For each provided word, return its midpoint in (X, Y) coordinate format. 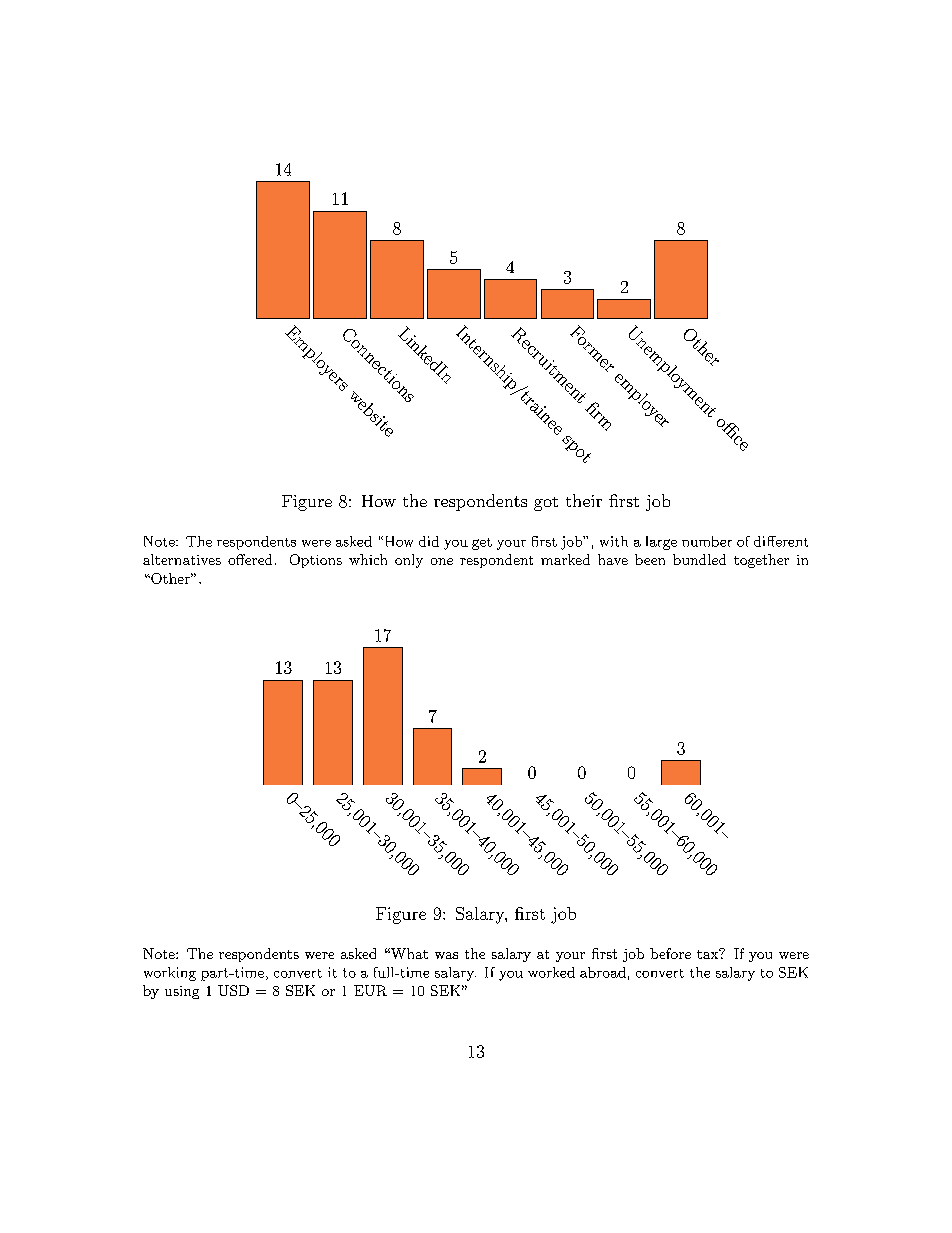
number (707, 541)
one (442, 561)
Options (316, 561)
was (446, 955)
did (429, 541)
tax (709, 953)
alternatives (182, 559)
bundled (699, 559)
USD (233, 990)
